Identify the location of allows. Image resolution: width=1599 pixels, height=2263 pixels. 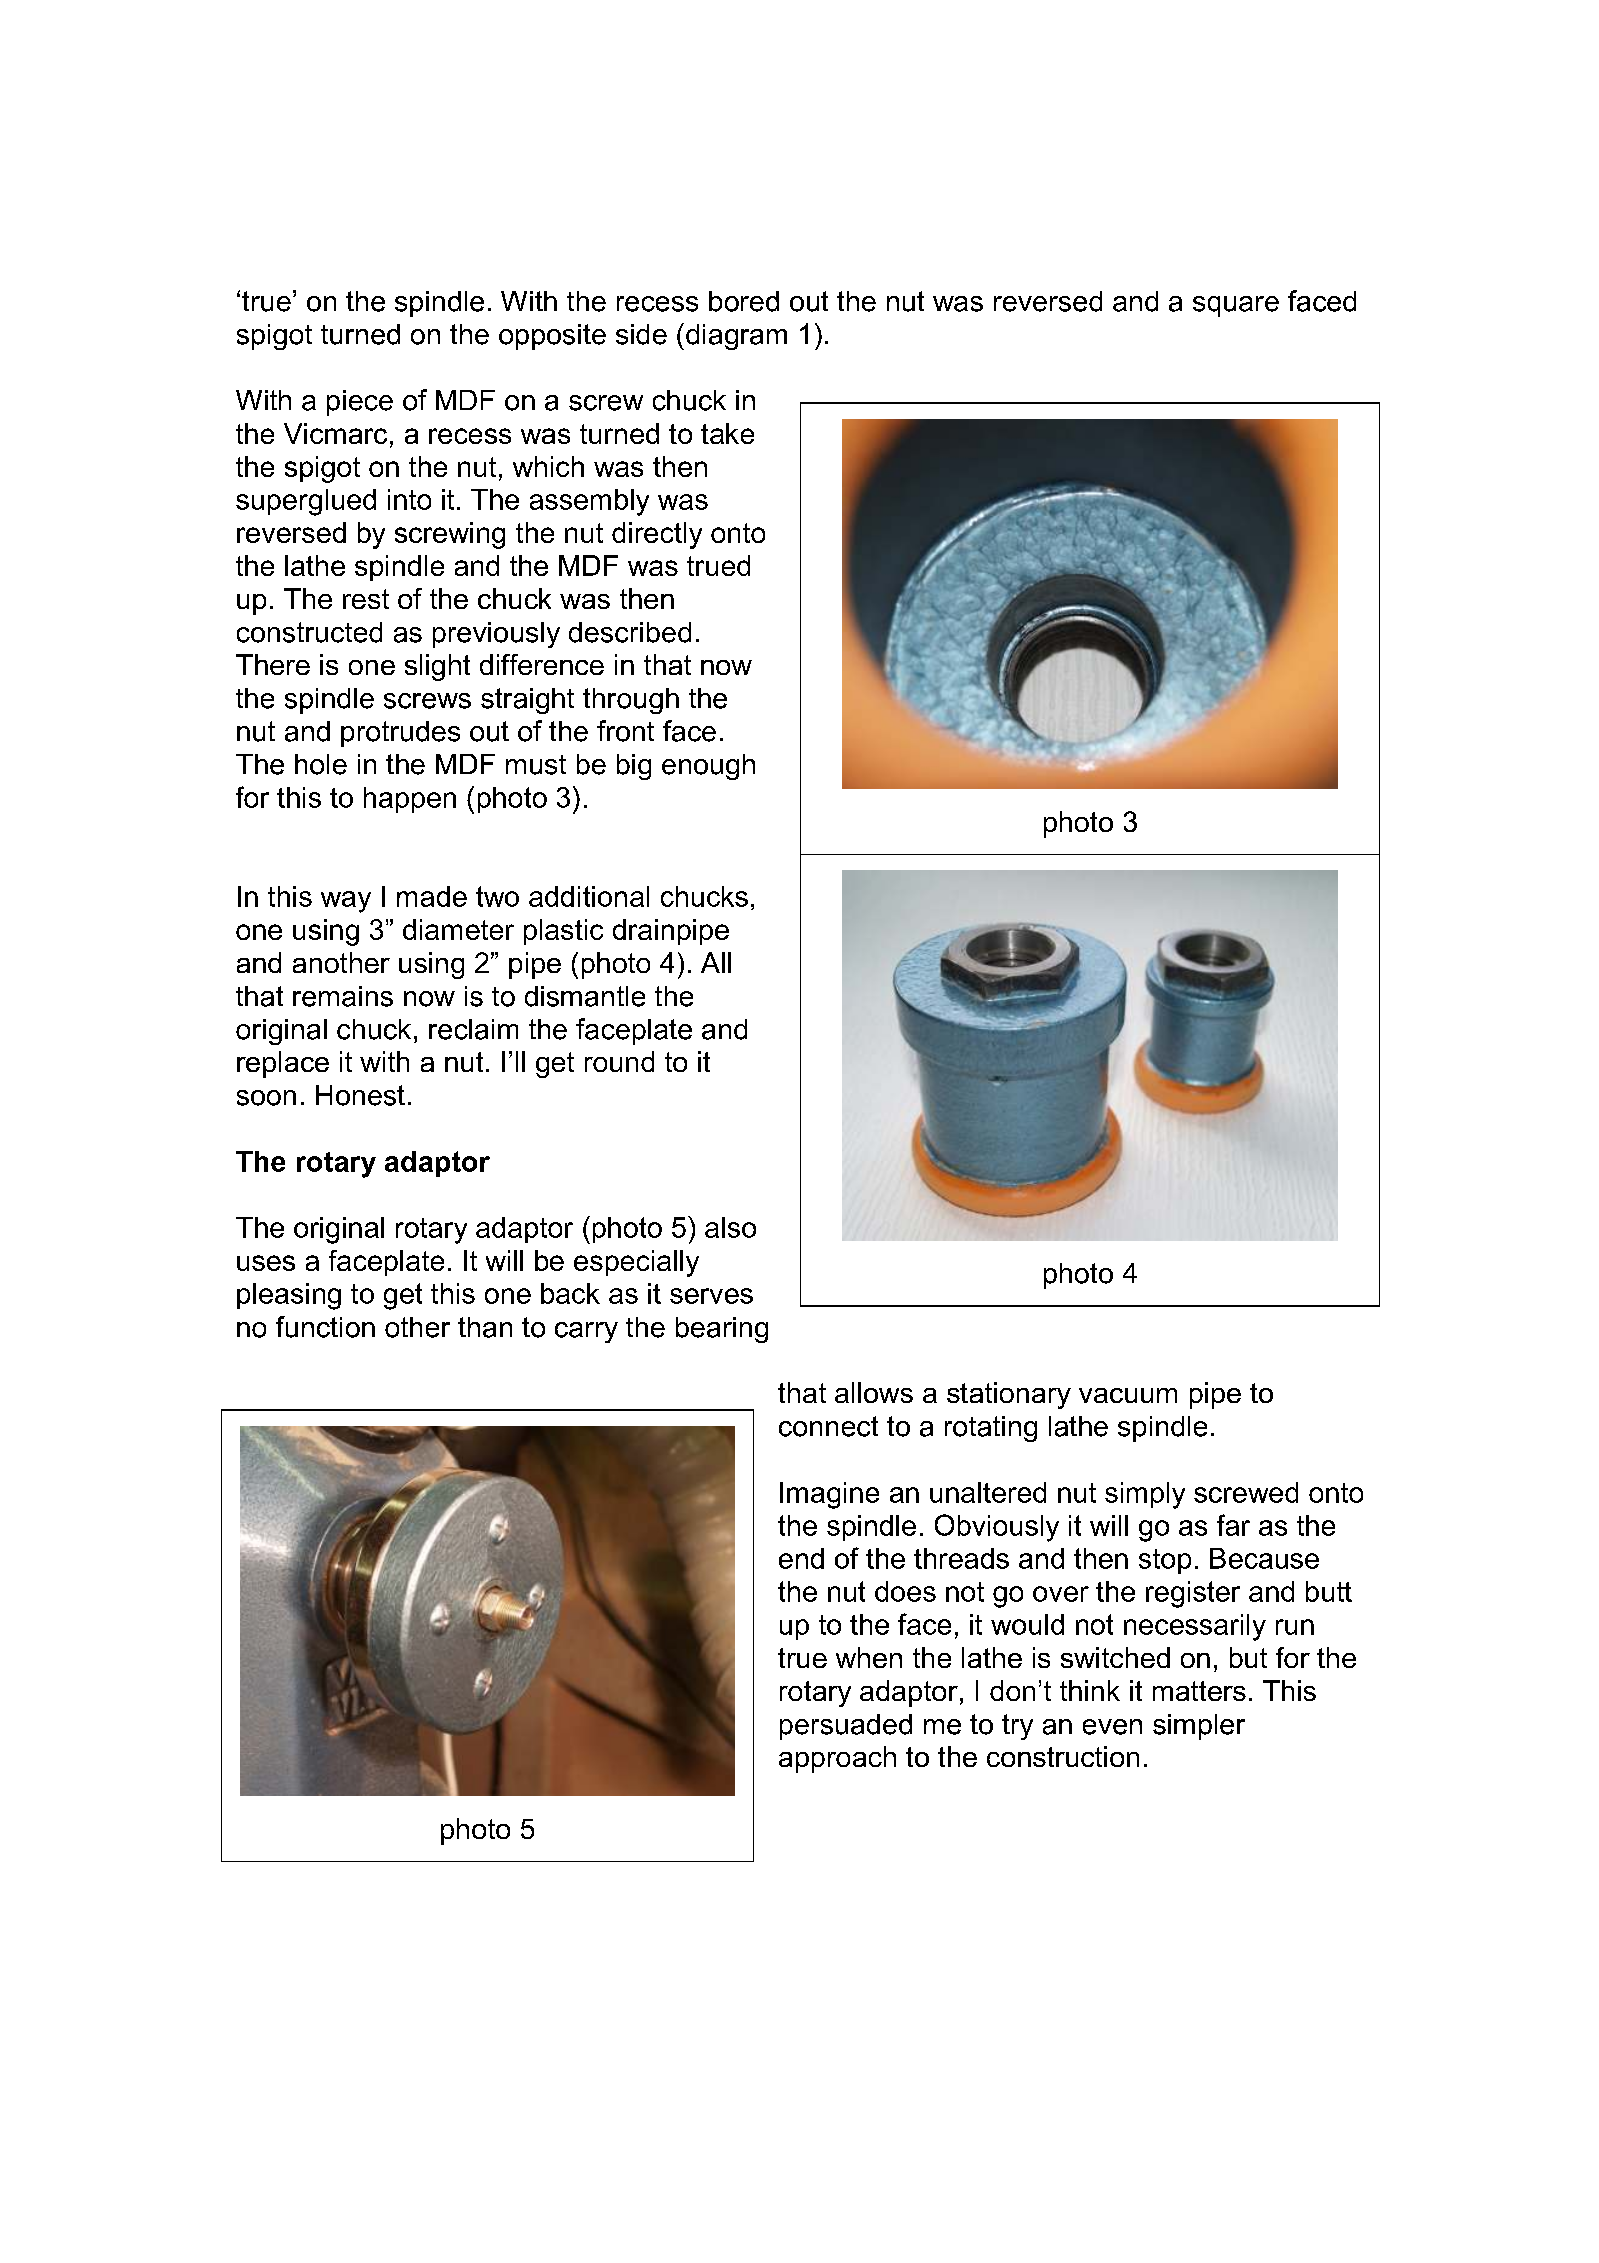
(874, 1392).
